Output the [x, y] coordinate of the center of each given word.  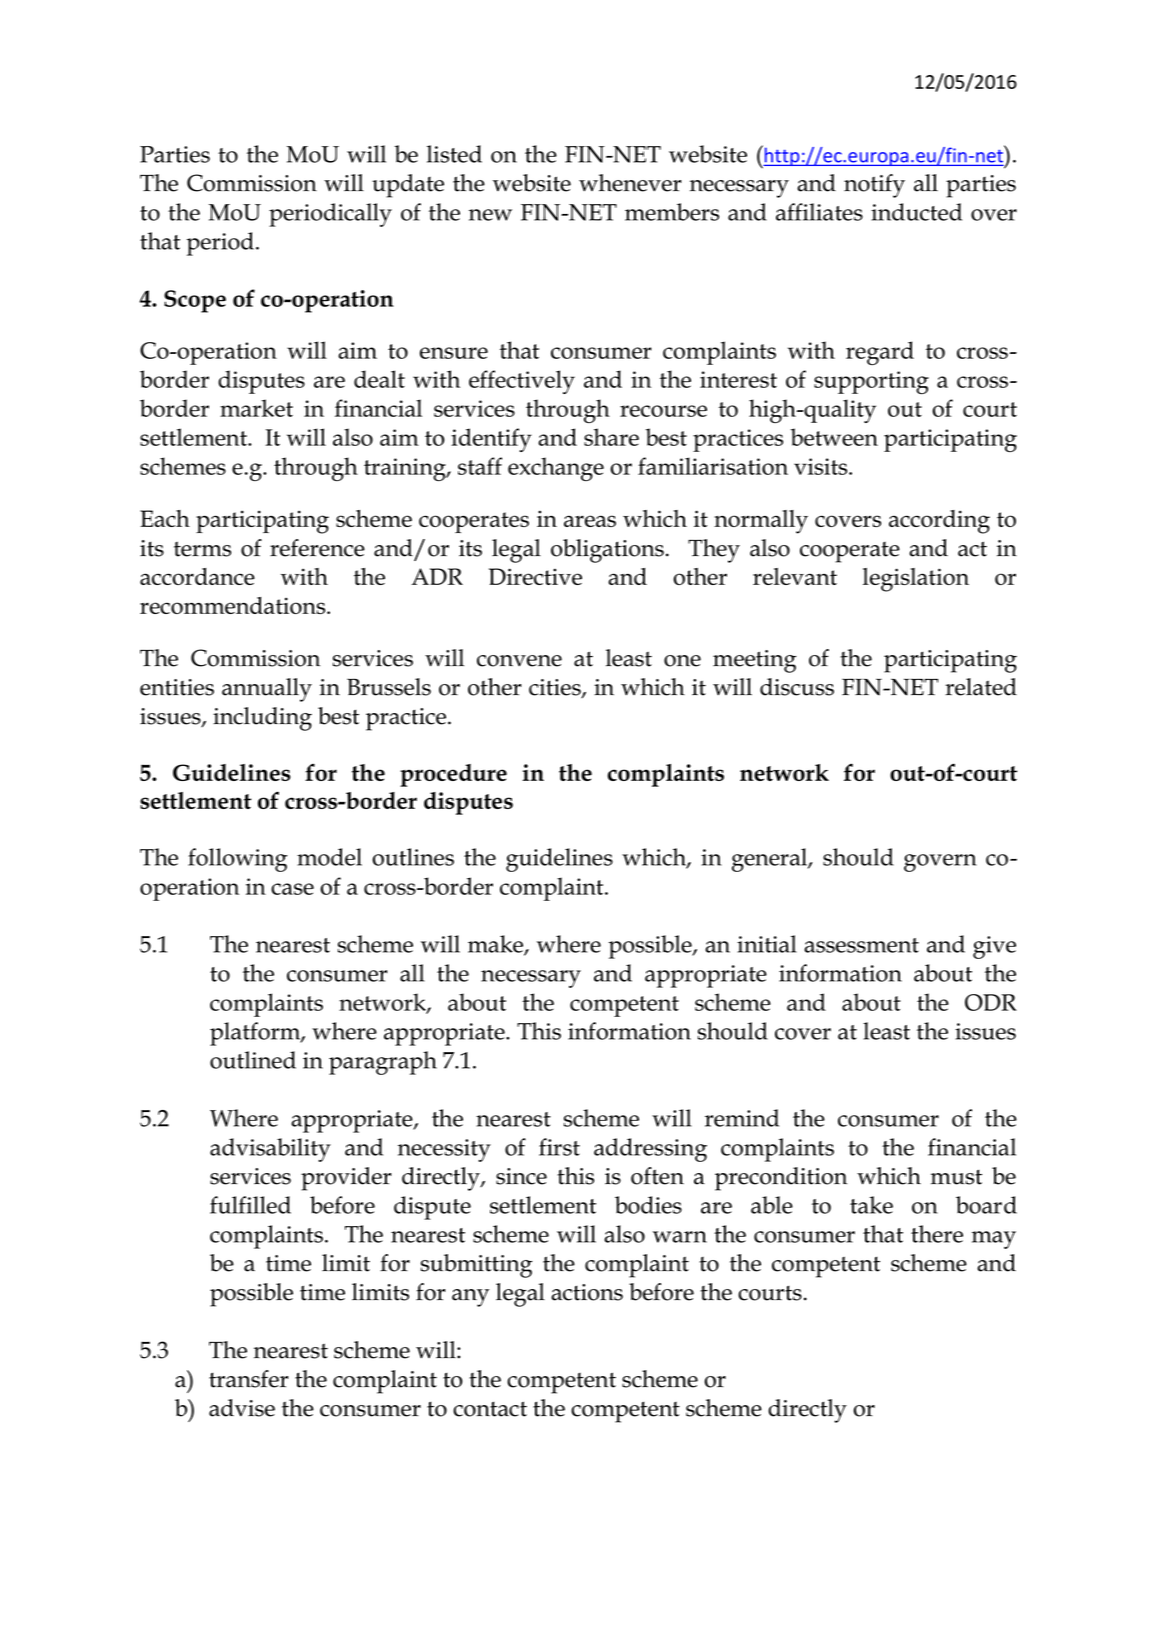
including [262, 719]
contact [490, 1409]
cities [556, 688]
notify [874, 186]
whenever [630, 183]
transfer [248, 1379]
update [408, 186]
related [981, 687]
